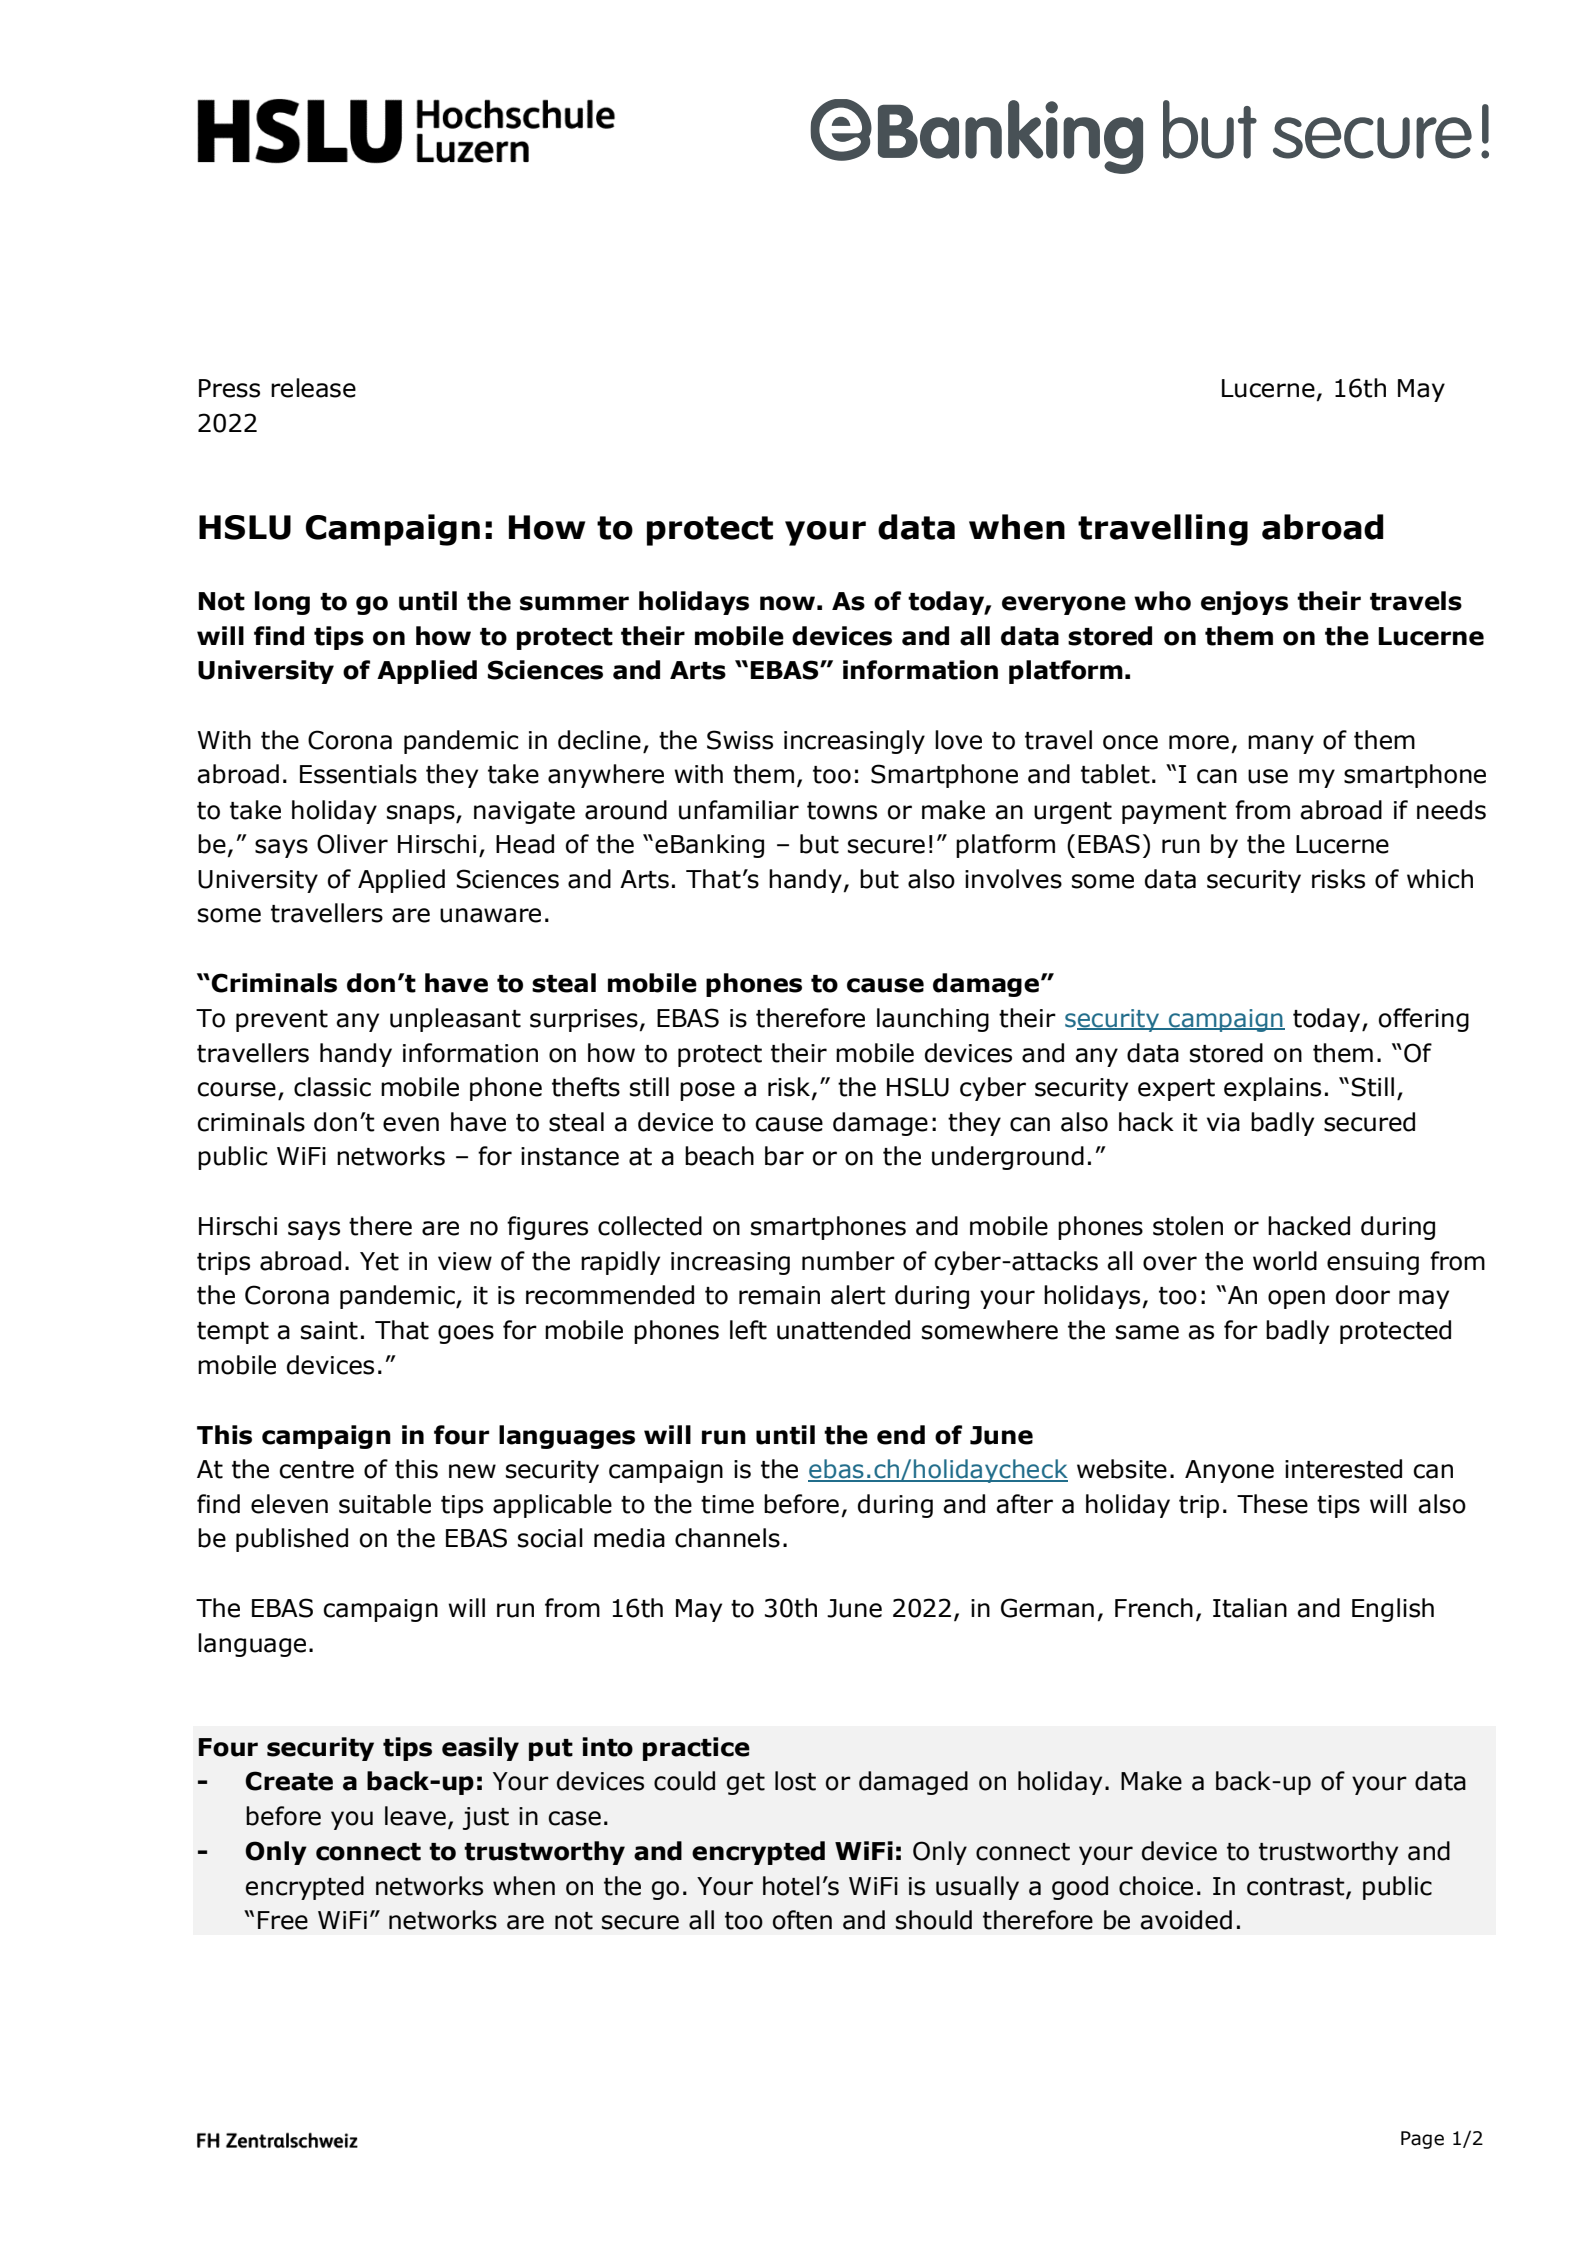 This page has height=2248, width=1589. Describe the element at coordinates (313, 388) in the page. I see `release` at that location.
